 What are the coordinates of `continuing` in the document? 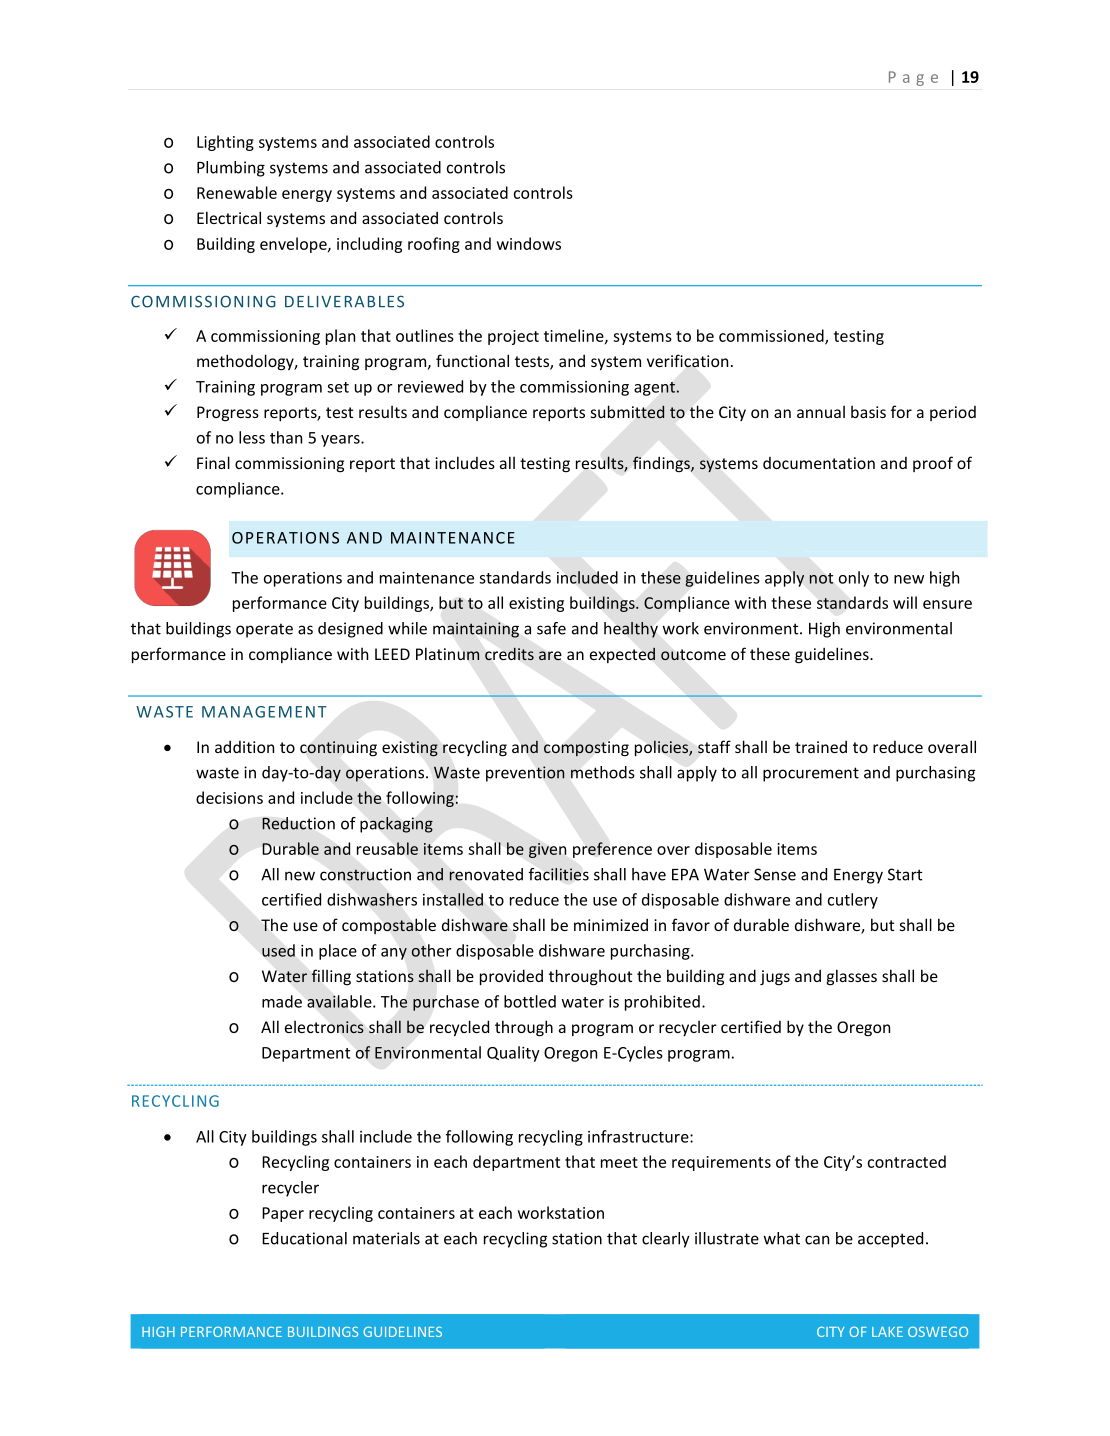 It's located at (338, 749).
